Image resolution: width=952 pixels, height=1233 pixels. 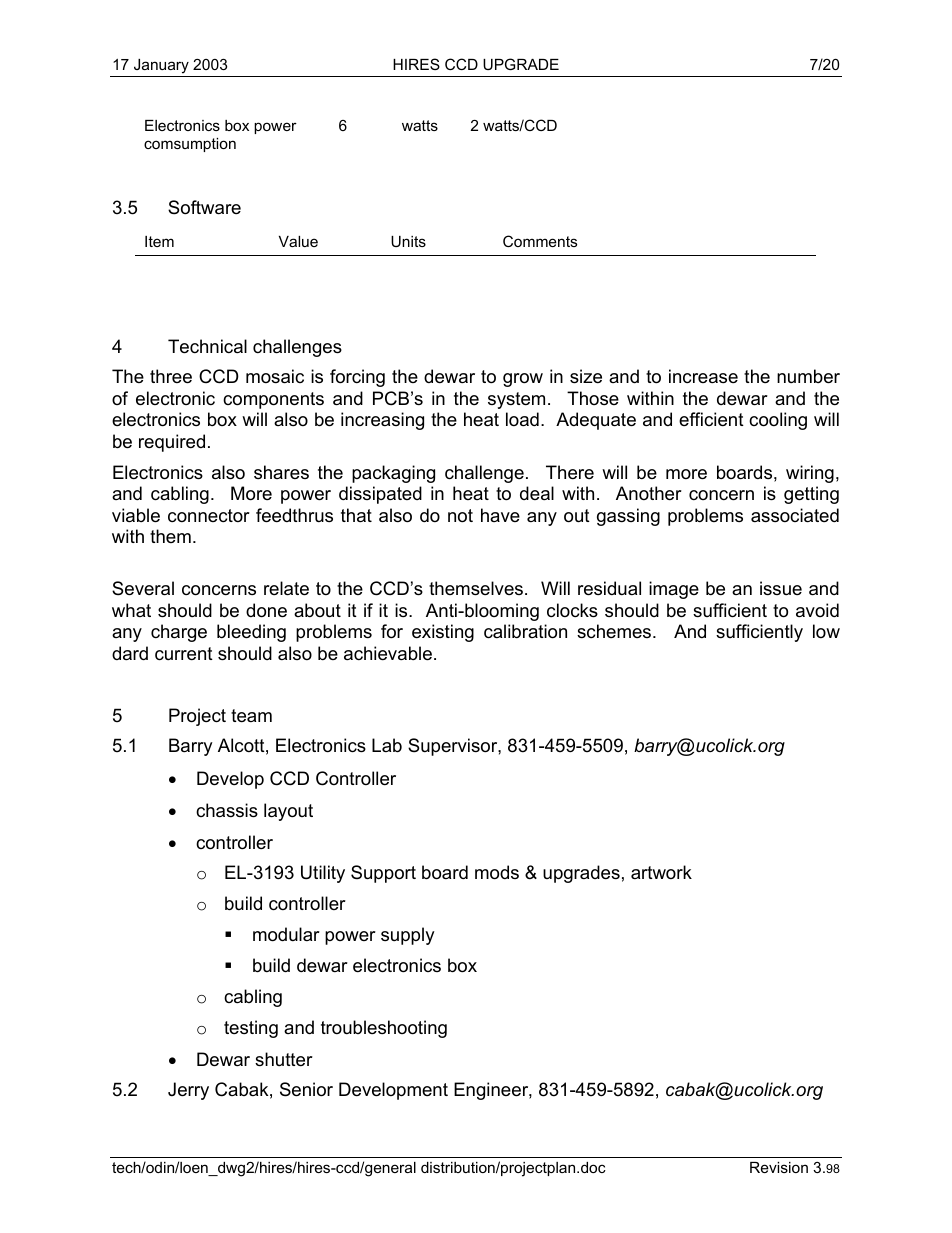 What do you see at coordinates (781, 588) in the screenshot?
I see `issue` at bounding box center [781, 588].
